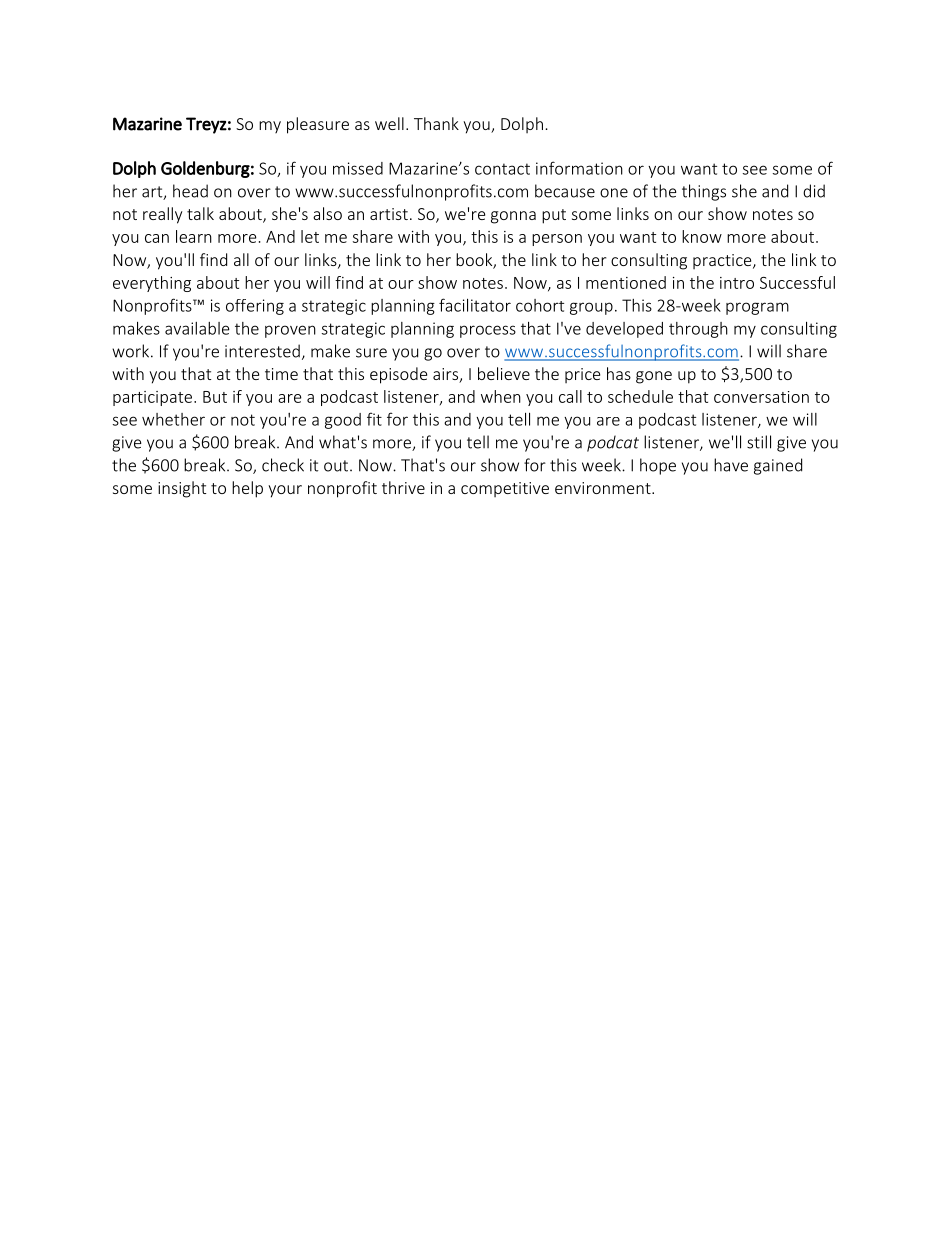 The height and width of the document is (1233, 952). What do you see at coordinates (761, 397) in the document?
I see `conversation` at bounding box center [761, 397].
